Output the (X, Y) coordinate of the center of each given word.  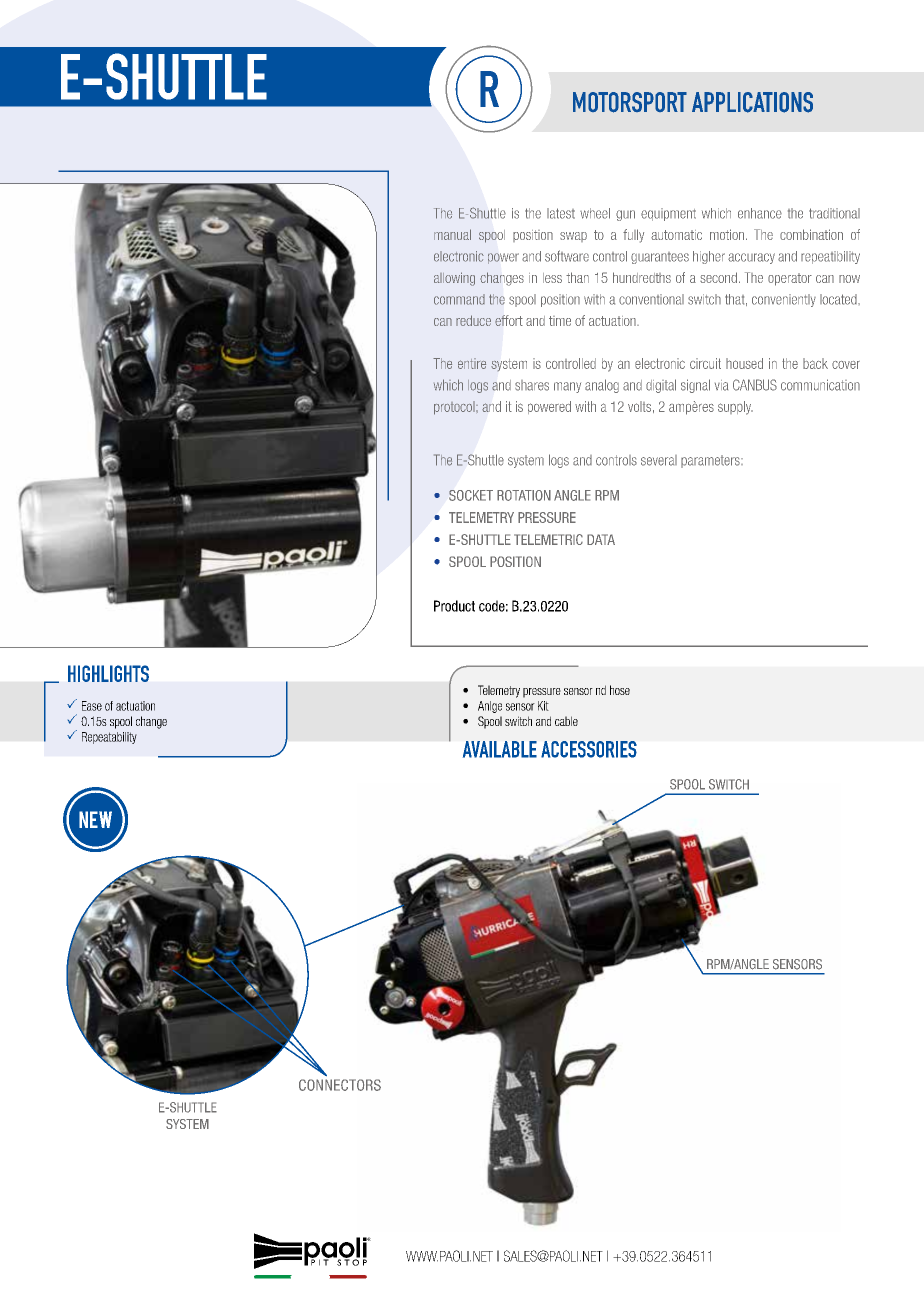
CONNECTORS (340, 1085)
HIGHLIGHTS (108, 673)
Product (454, 606)
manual (452, 234)
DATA (601, 539)
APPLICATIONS (752, 102)
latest (561, 213)
